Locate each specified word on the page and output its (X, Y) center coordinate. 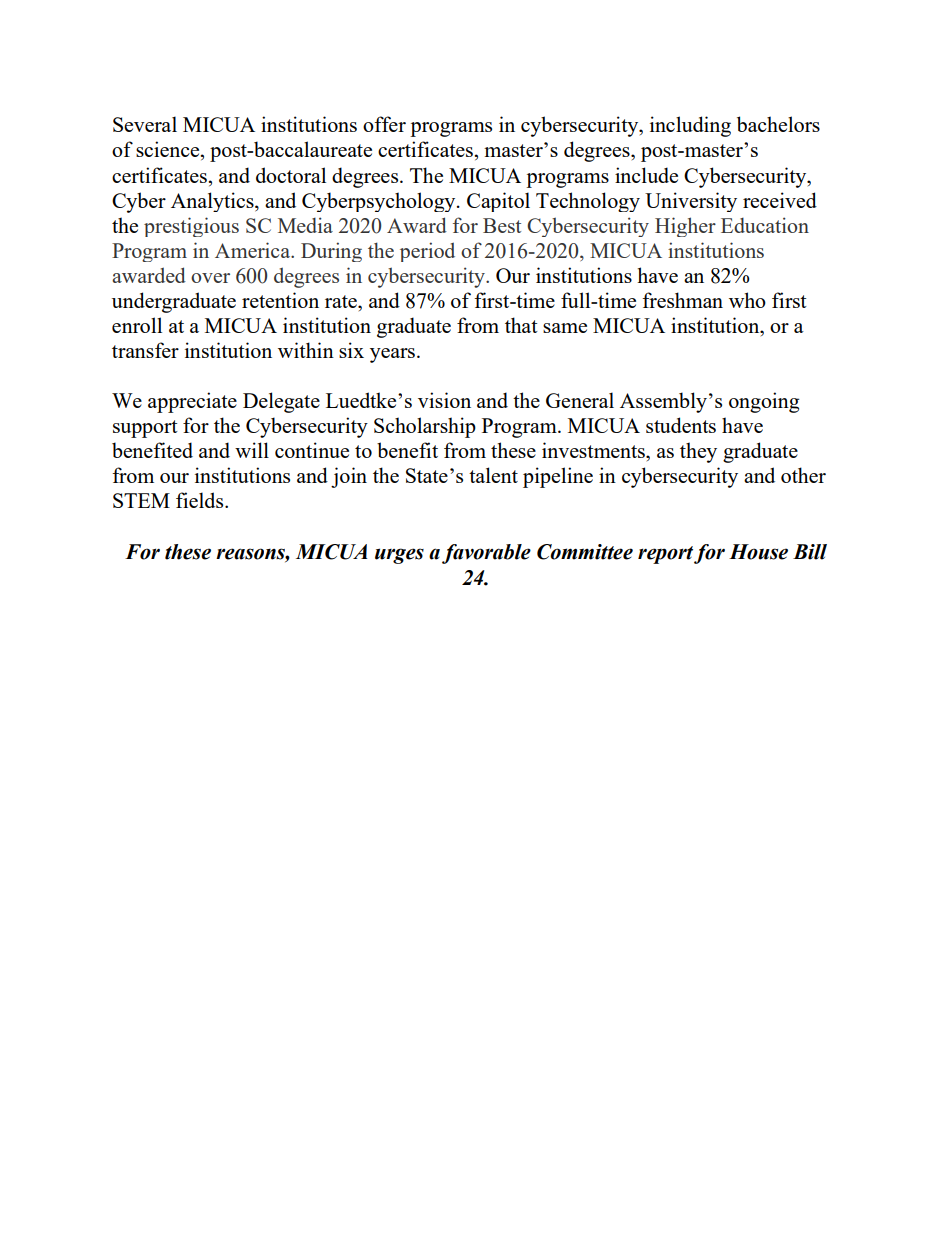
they (698, 452)
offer (384, 124)
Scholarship (425, 427)
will (252, 450)
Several (145, 124)
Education (765, 225)
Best (502, 225)
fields (201, 500)
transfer (145, 350)
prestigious (191, 227)
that (521, 325)
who (747, 300)
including (690, 126)
